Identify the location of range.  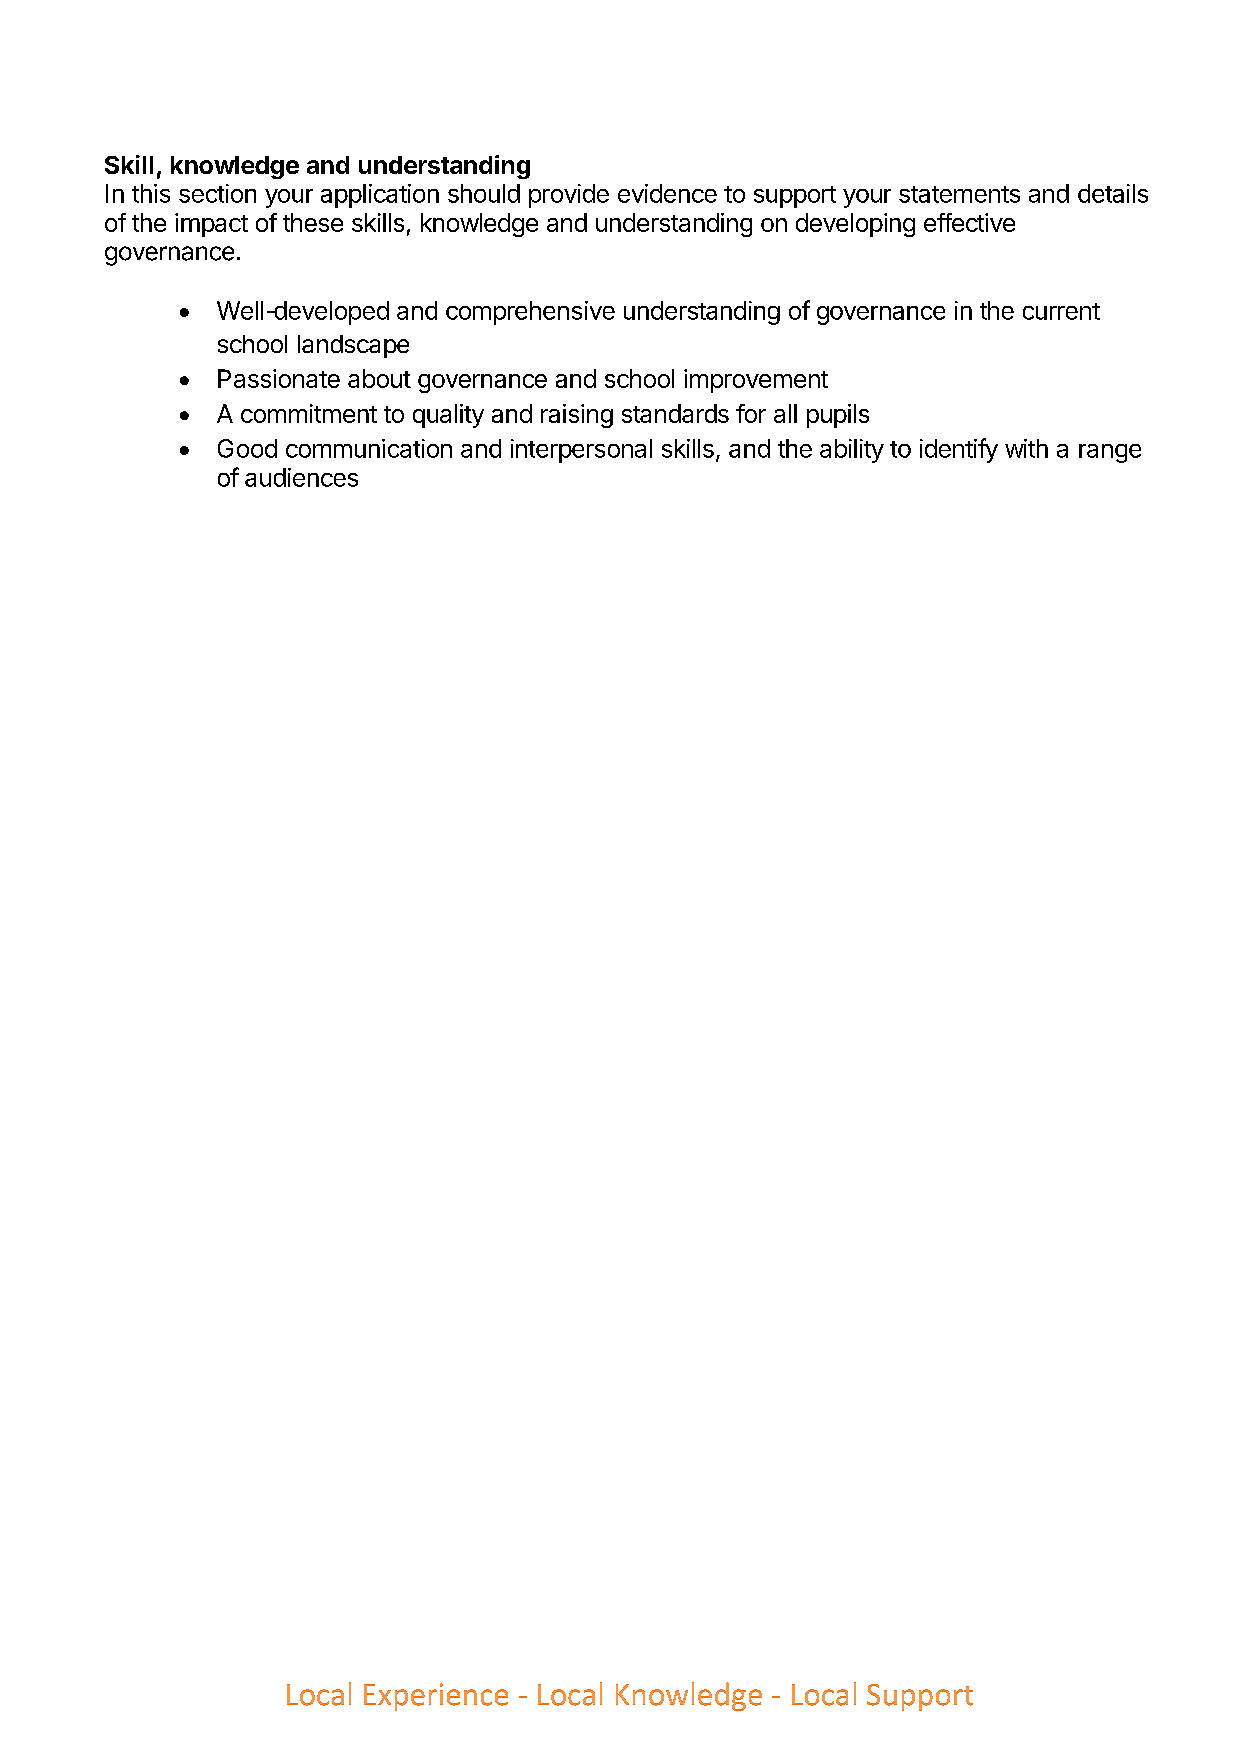
(1110, 453).
